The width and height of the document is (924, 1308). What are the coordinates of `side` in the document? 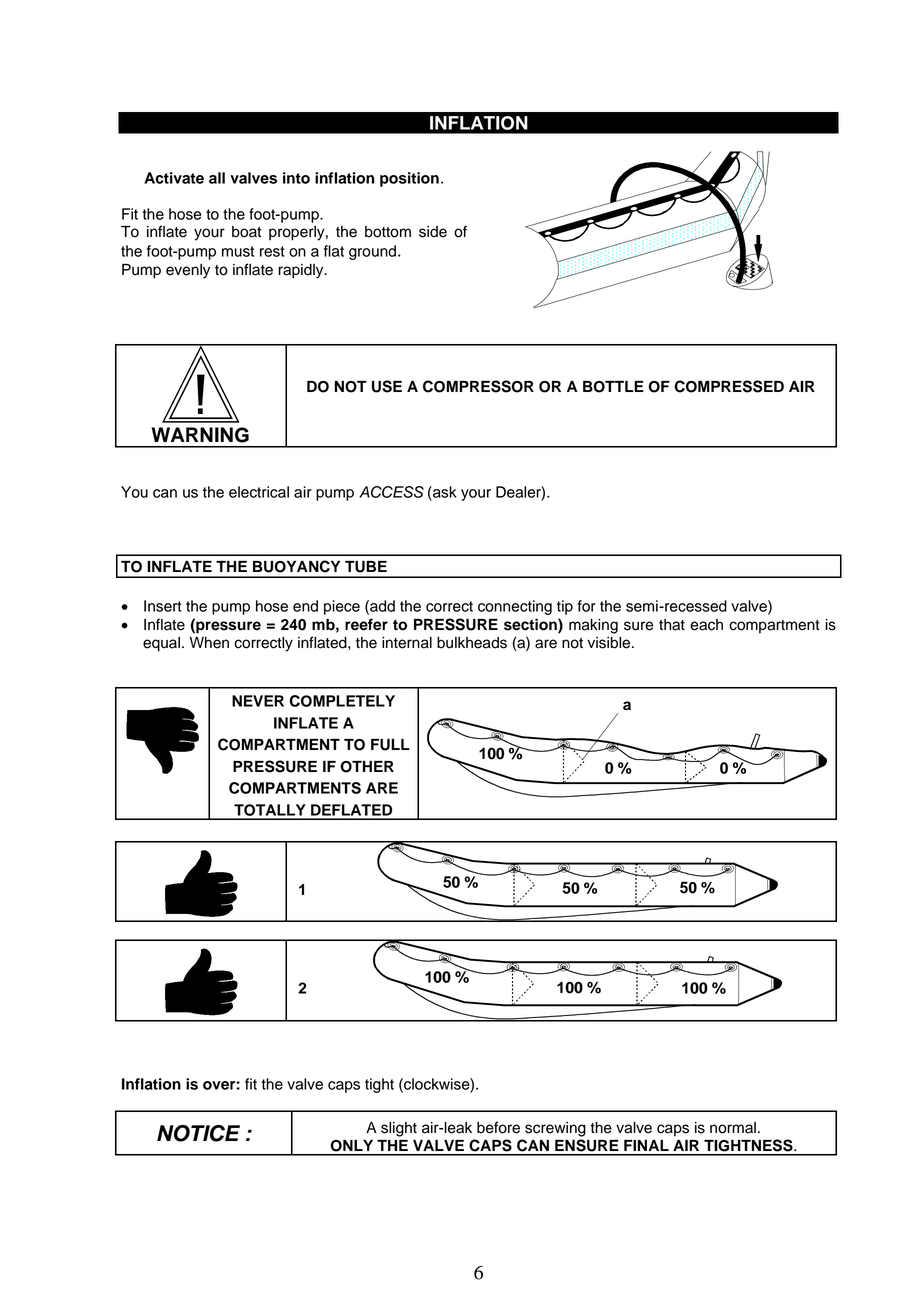 It's located at (433, 232).
